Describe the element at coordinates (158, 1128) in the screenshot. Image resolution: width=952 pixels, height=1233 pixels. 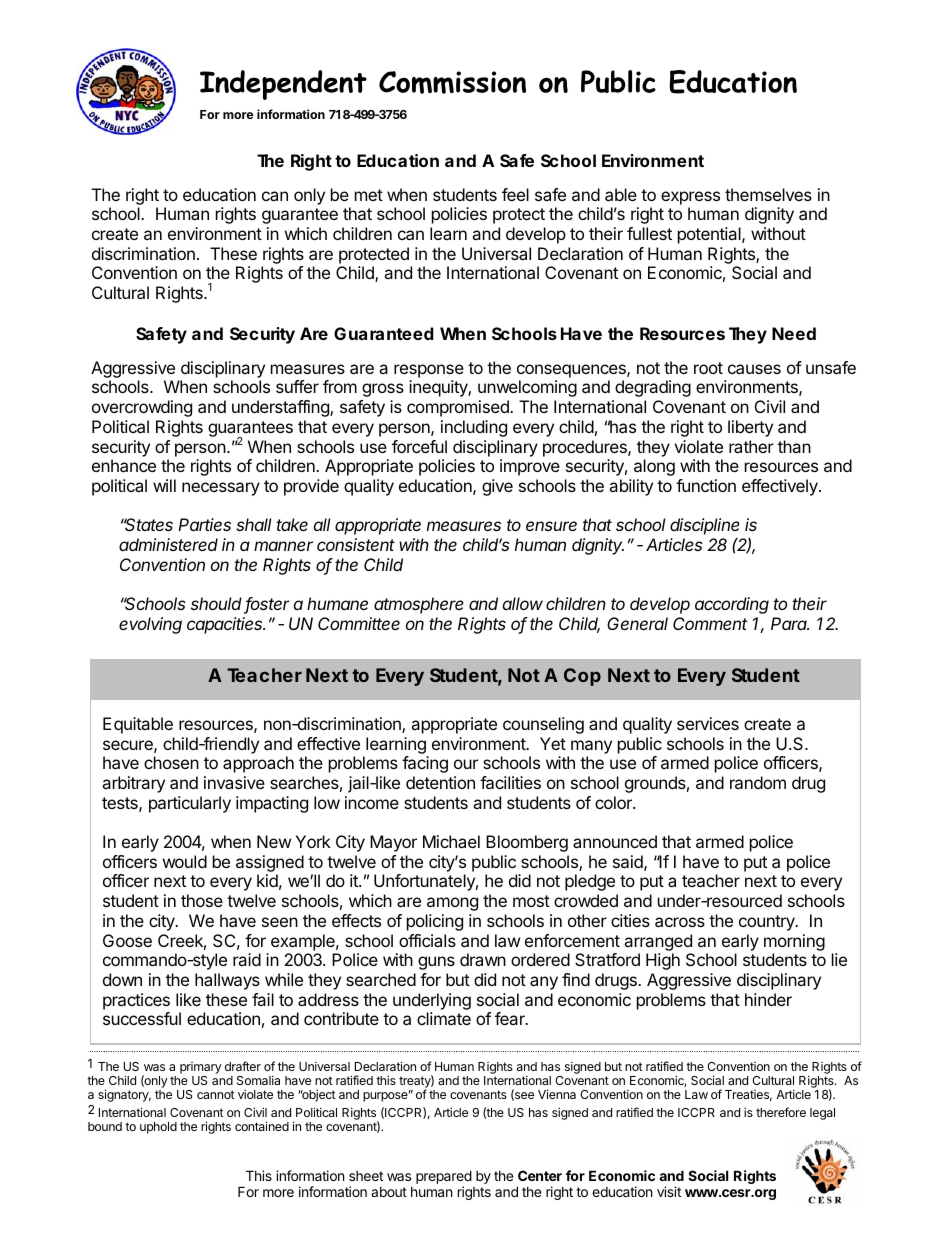
I see `uphold` at that location.
